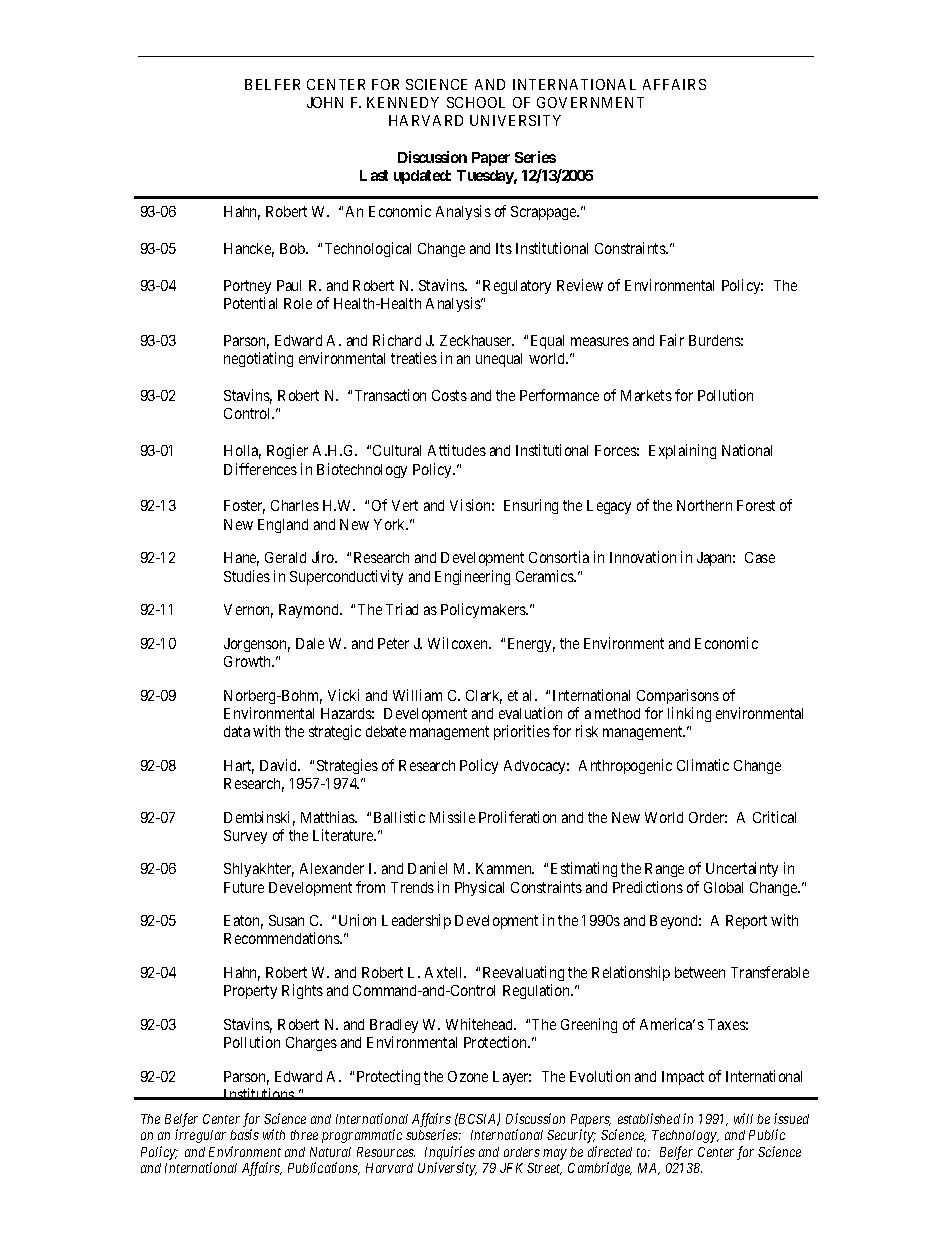 The width and height of the document is (952, 1233). Describe the element at coordinates (511, 1168) in the document. I see `JFK` at that location.
